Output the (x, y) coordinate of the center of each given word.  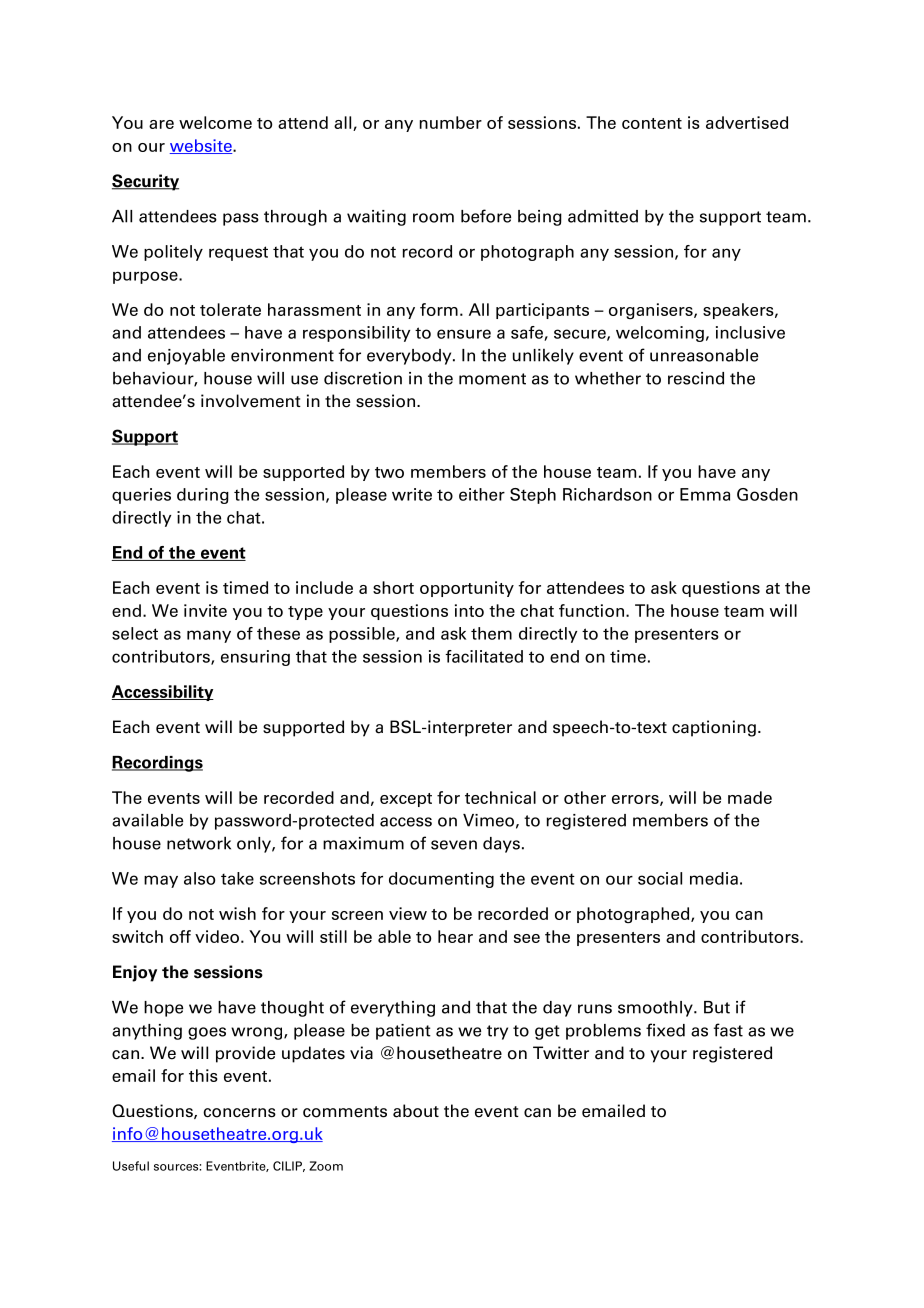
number (451, 122)
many (209, 636)
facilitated (484, 656)
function (591, 610)
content (652, 123)
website (202, 146)
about (416, 1111)
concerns (239, 1113)
